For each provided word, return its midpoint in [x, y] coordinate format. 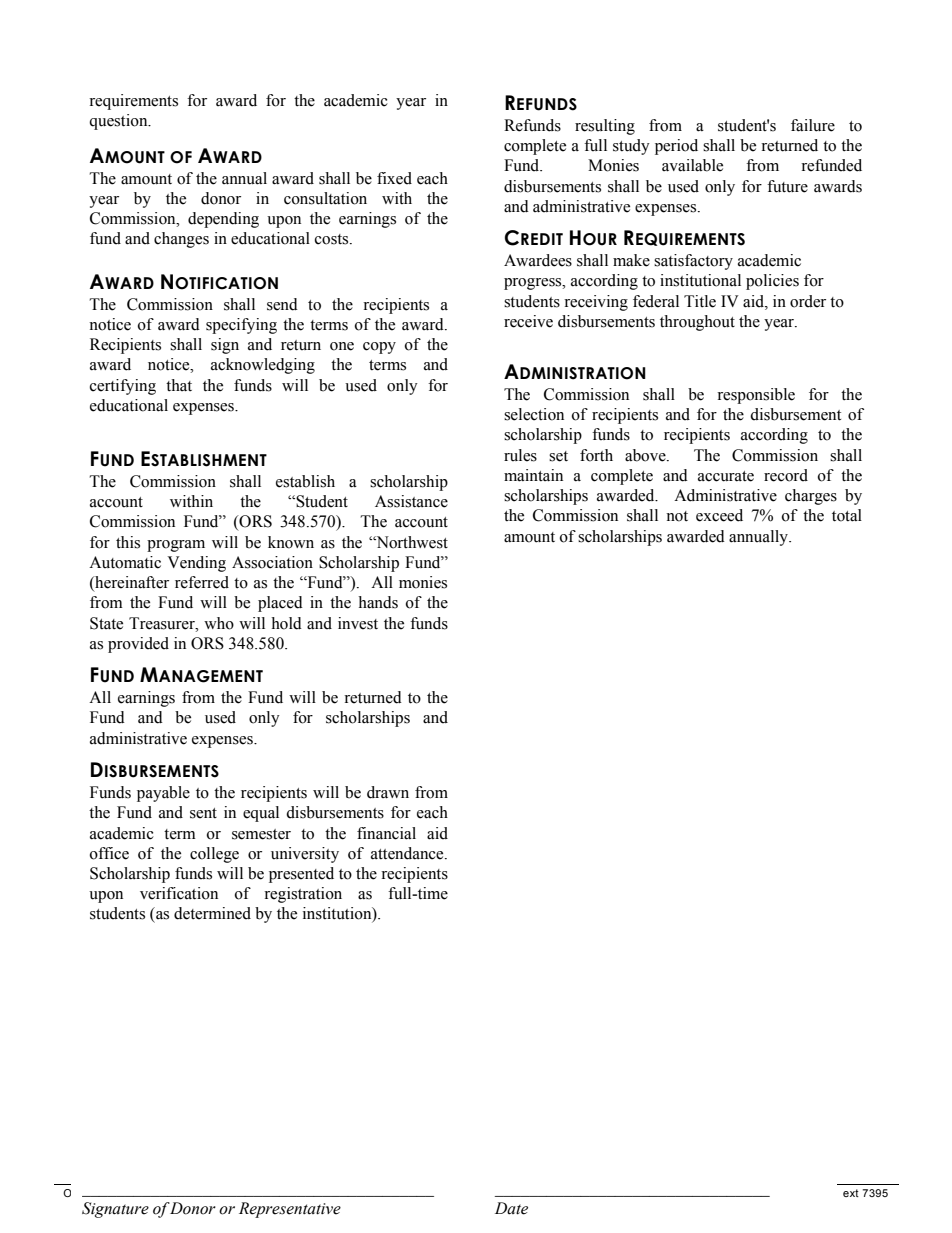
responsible [756, 396]
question [119, 122]
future [787, 186]
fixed [394, 178]
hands [378, 602]
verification [179, 893]
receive [528, 321]
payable [163, 794]
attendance [408, 853]
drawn [388, 792]
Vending [196, 564]
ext [851, 1193]
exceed [719, 515]
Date [511, 1208]
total [847, 515]
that [179, 385]
